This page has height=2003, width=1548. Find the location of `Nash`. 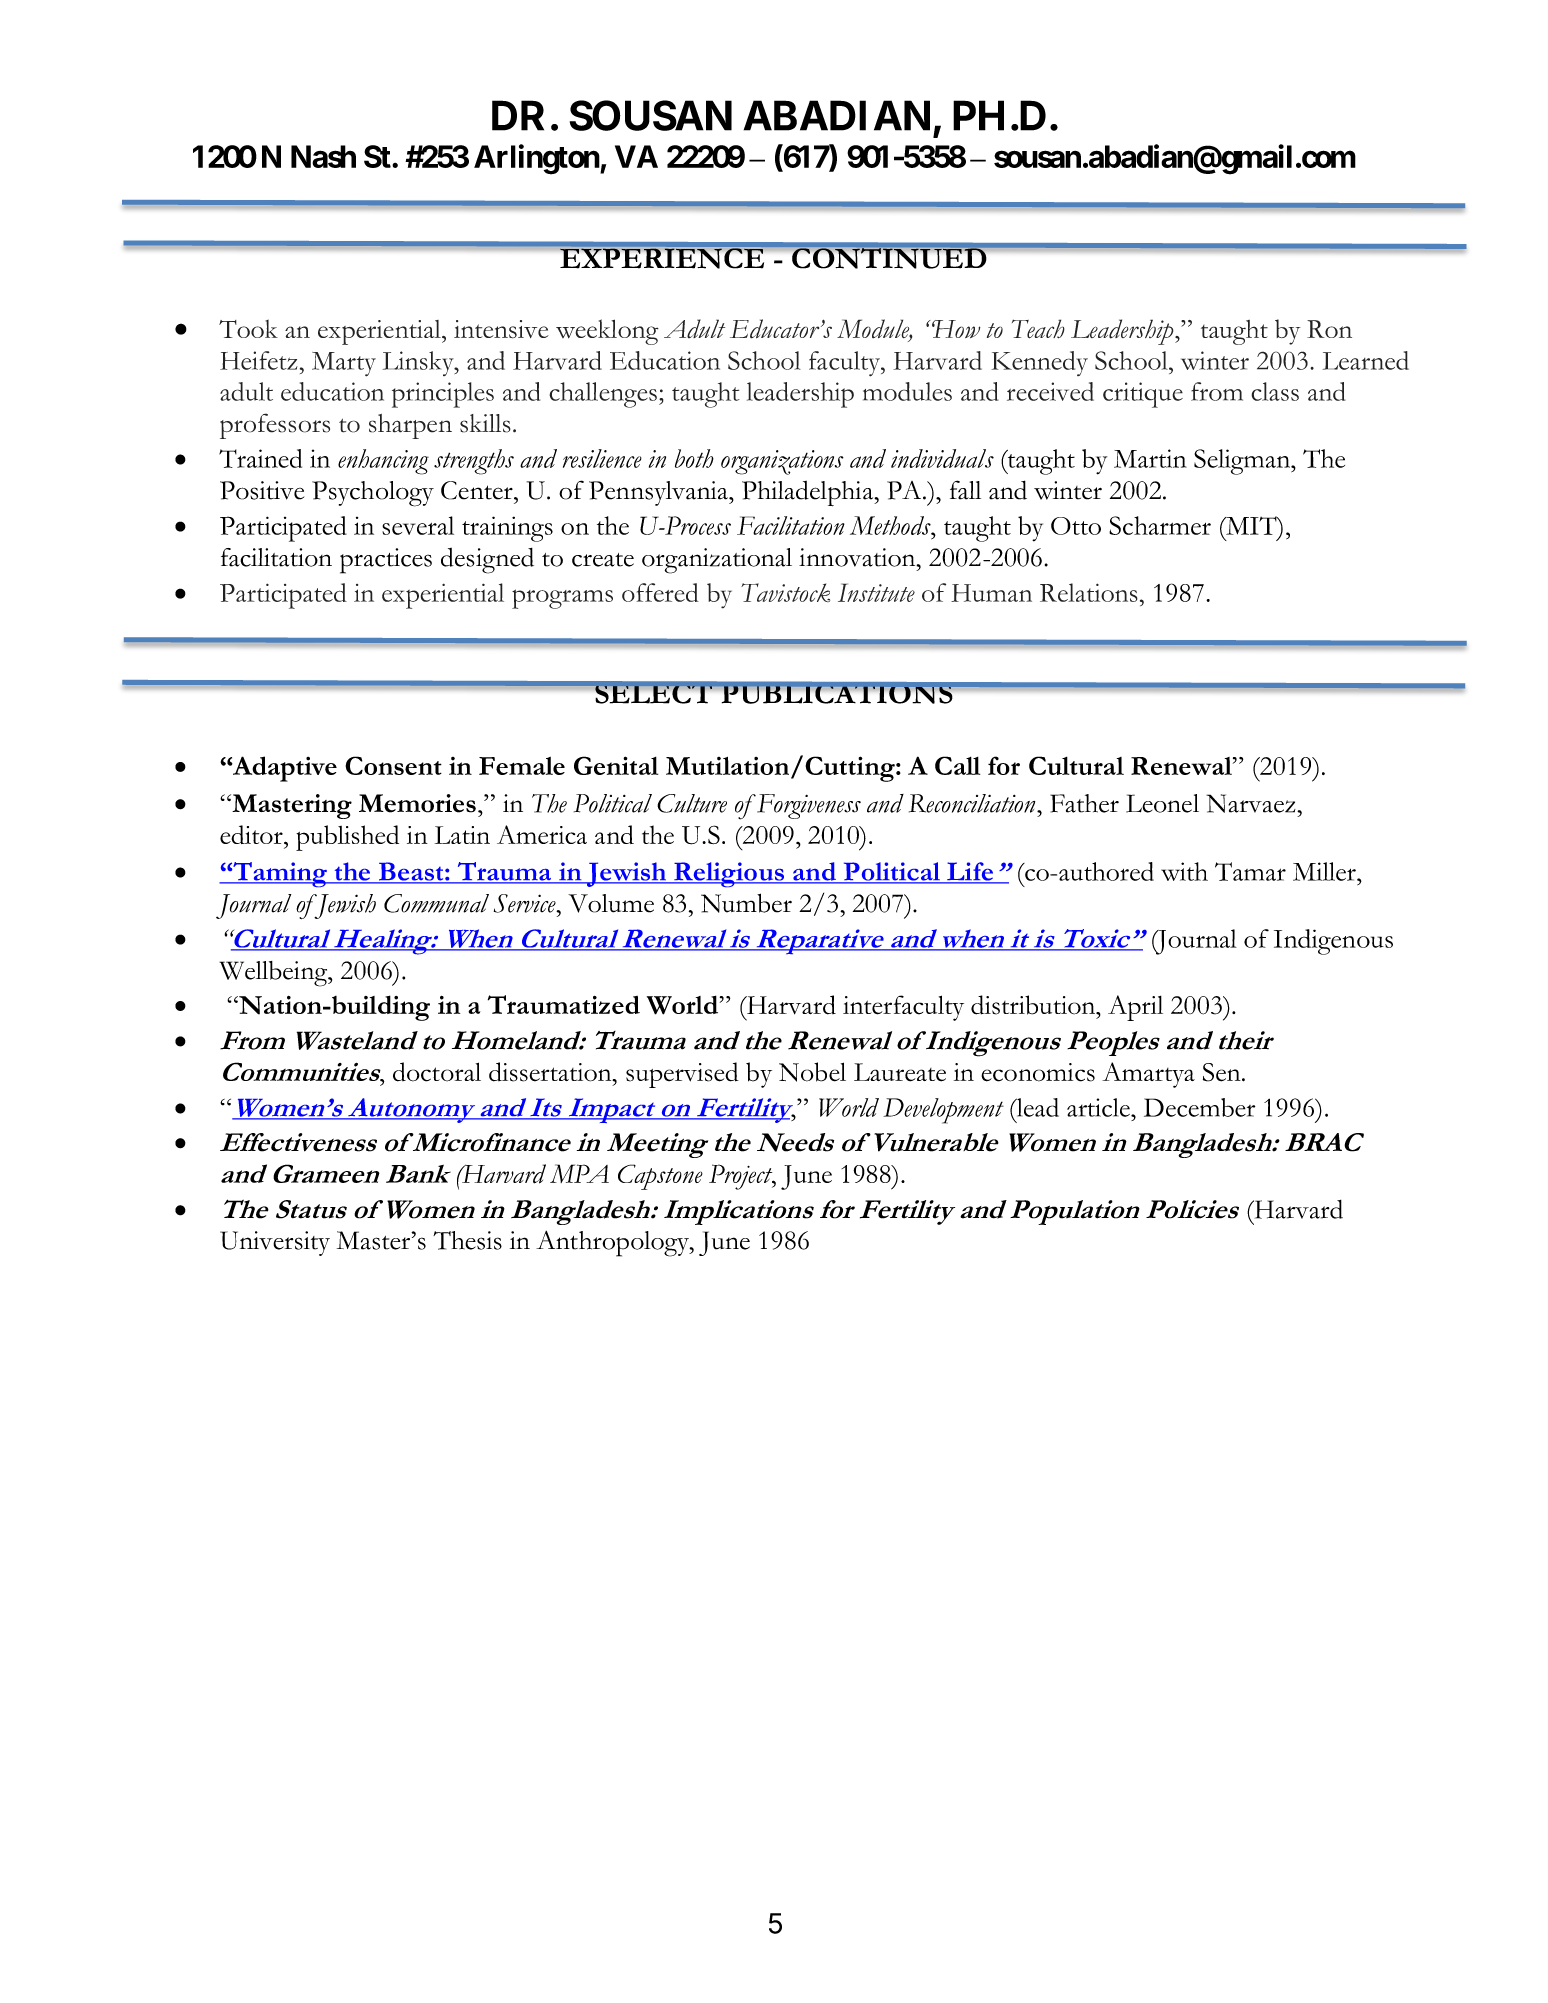

Nash is located at coordinates (323, 156).
